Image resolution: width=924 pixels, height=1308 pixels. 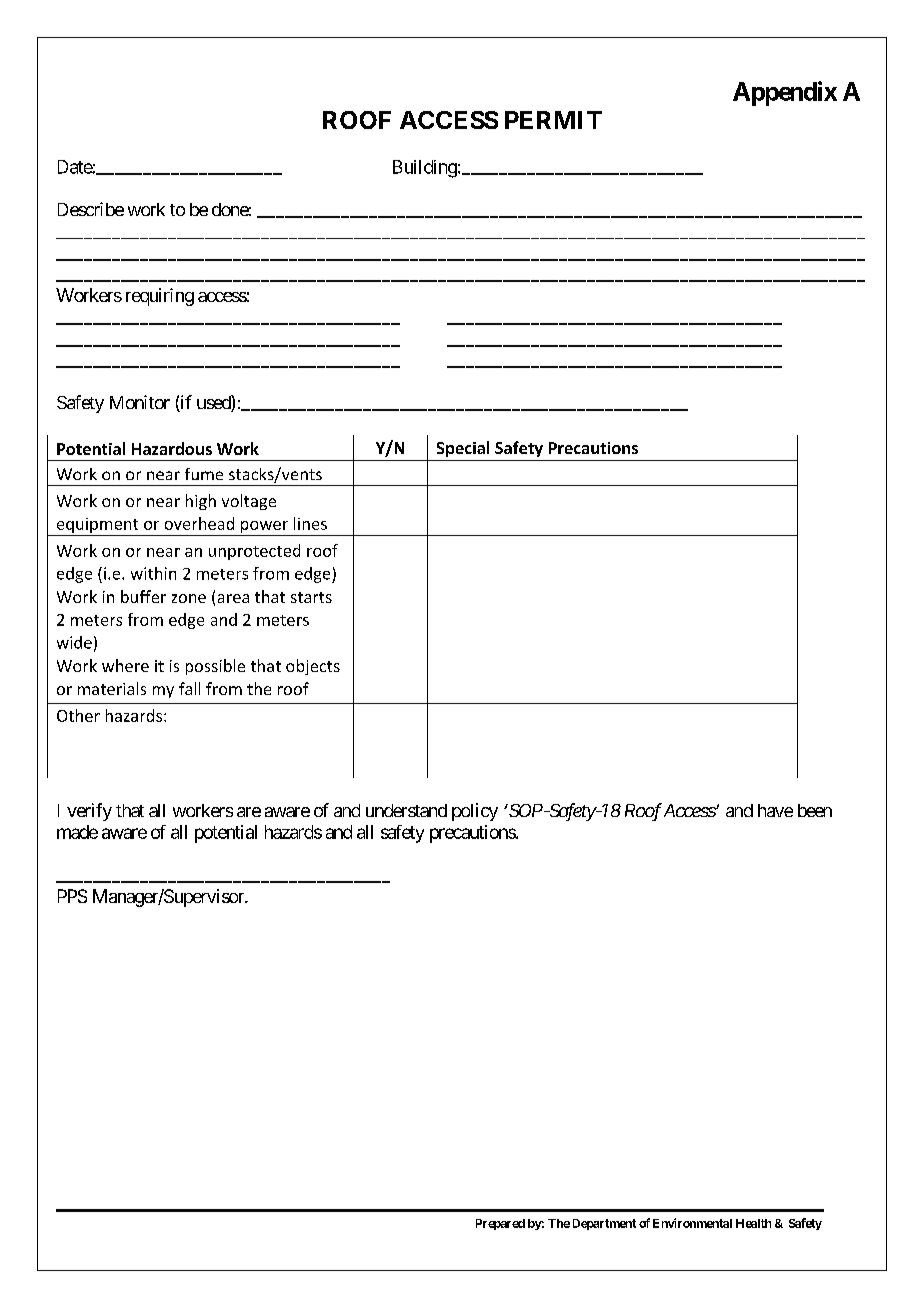 I want to click on Appendix, so click(x=785, y=93).
